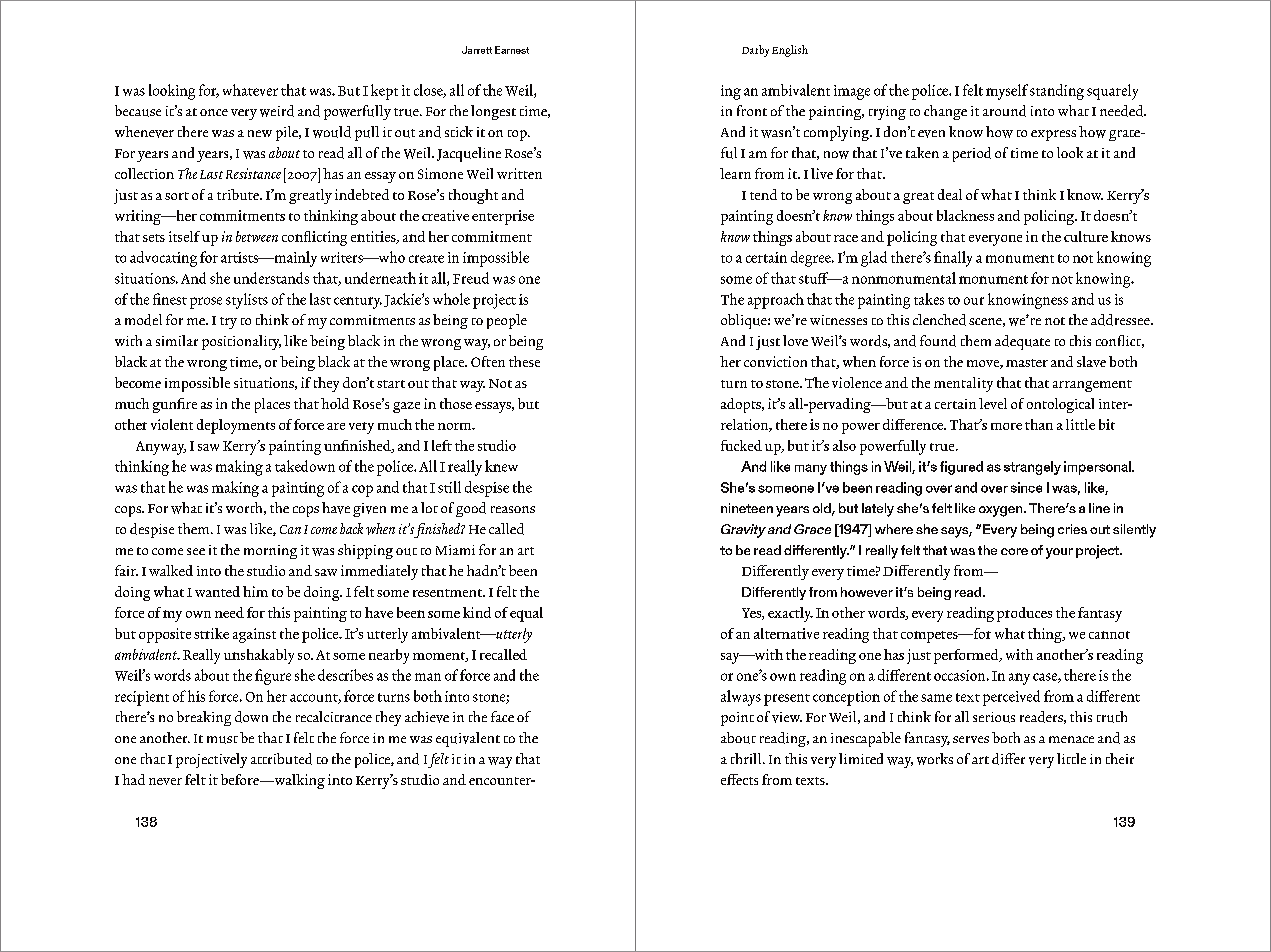  What do you see at coordinates (222, 740) in the screenshot?
I see `must` at bounding box center [222, 740].
